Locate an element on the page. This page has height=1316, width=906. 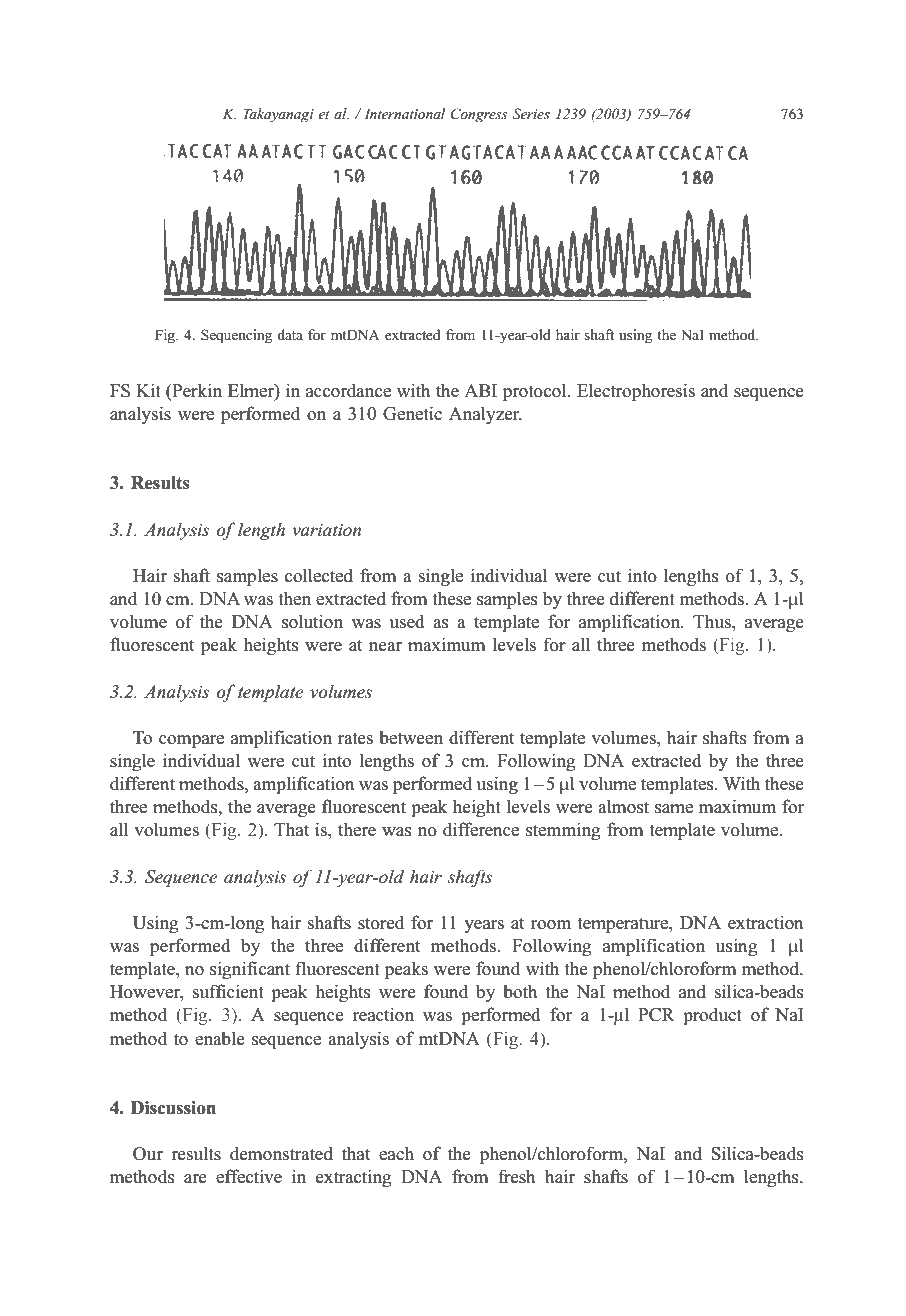
ABI is located at coordinates (480, 390).
